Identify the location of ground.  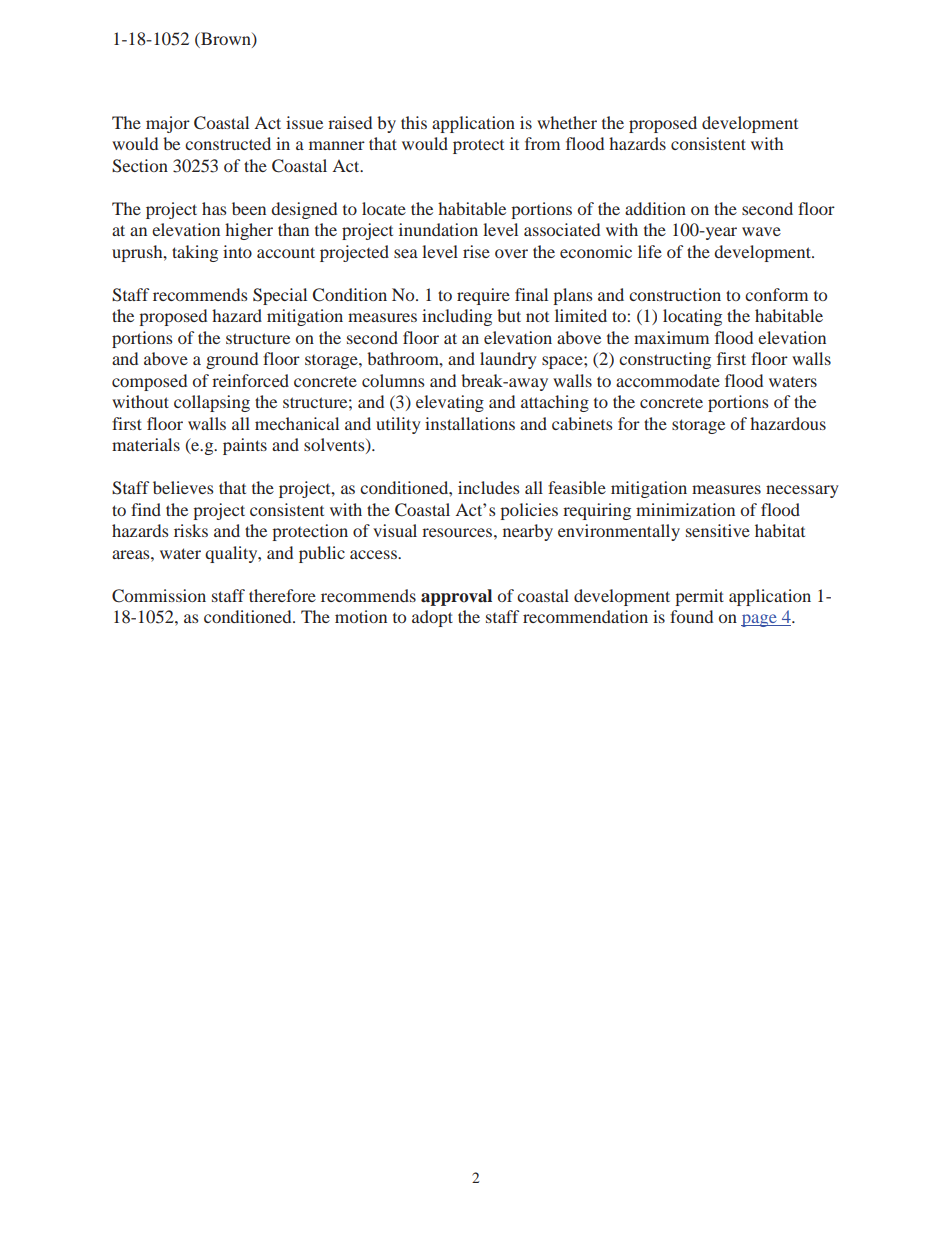
(232, 360).
